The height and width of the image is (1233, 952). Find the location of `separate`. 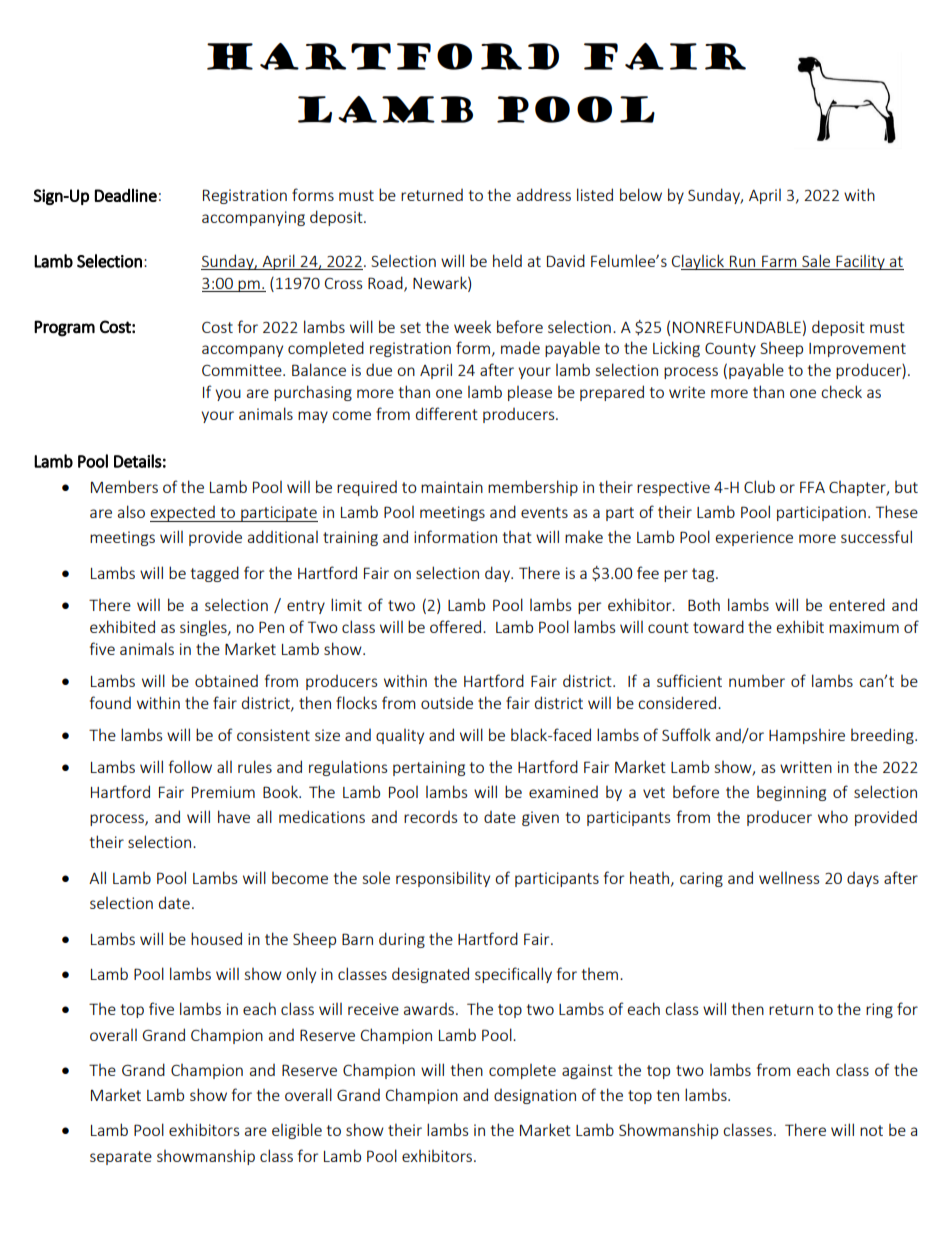

separate is located at coordinates (121, 1158).
